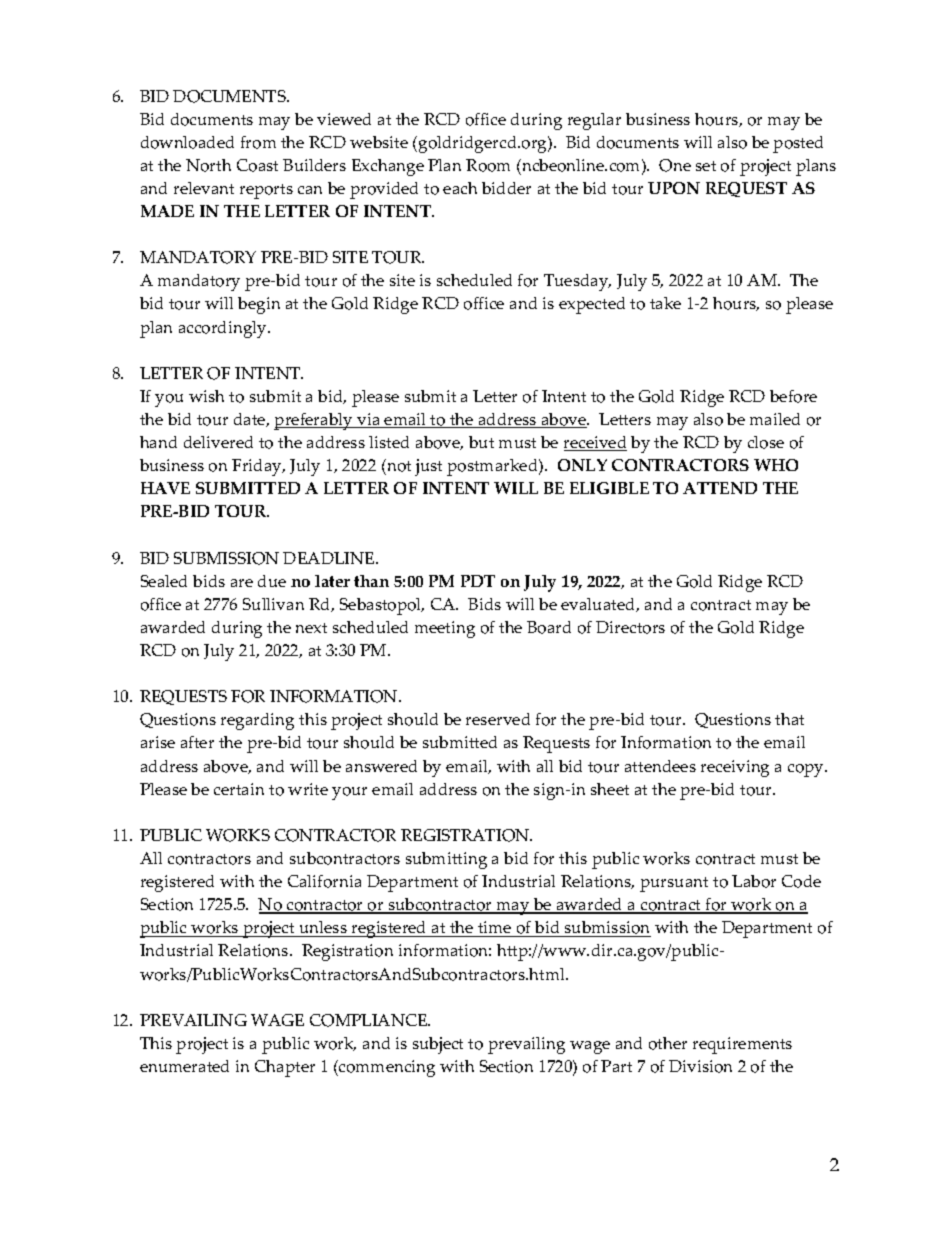 Image resolution: width=952 pixels, height=1233 pixels. I want to click on requirements, so click(742, 1045).
